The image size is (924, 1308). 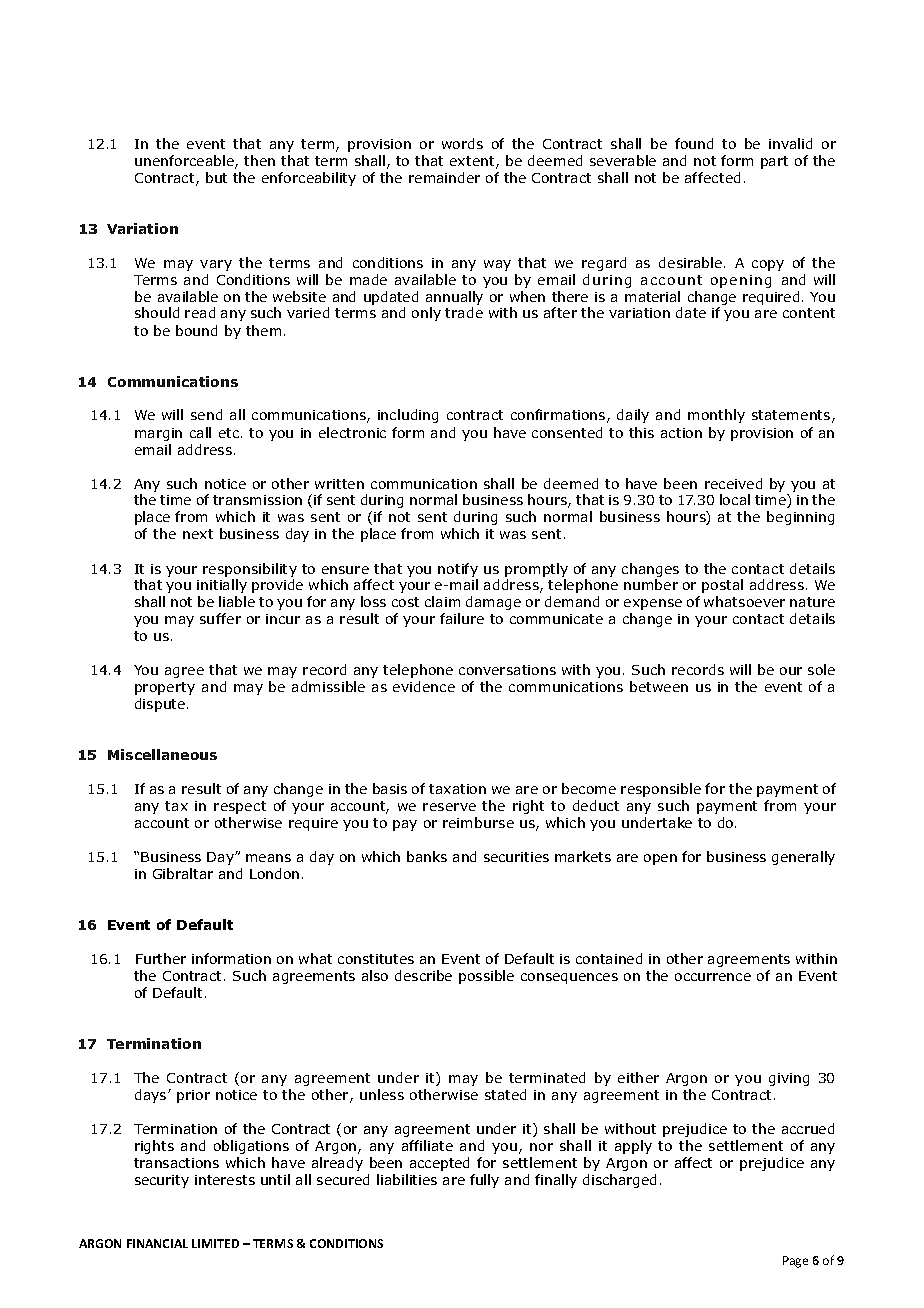 I want to click on Page, so click(x=795, y=1262).
